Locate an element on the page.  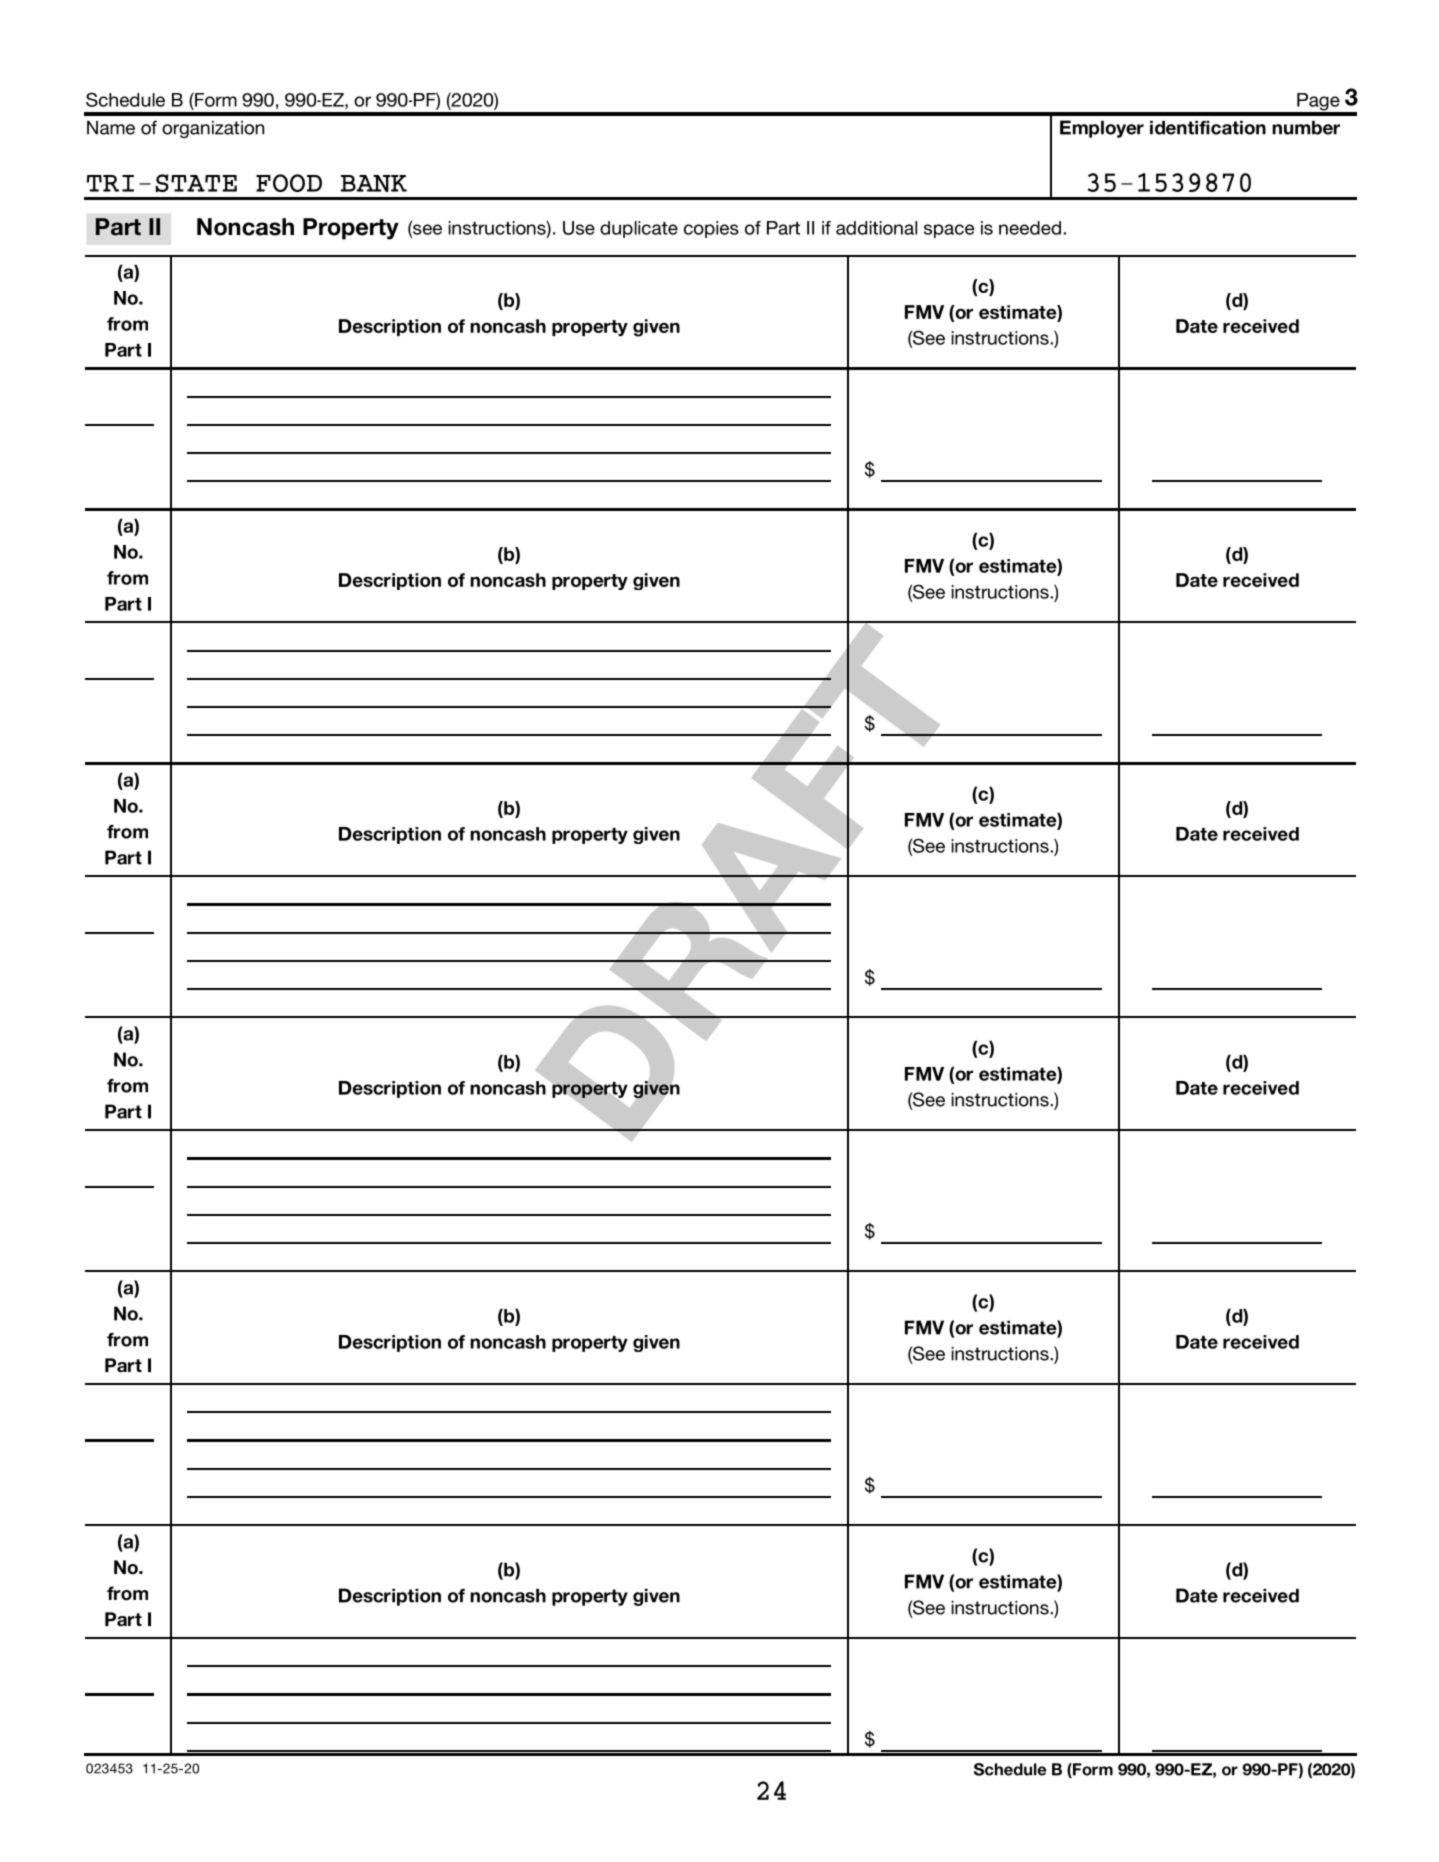
duplicate is located at coordinates (639, 229).
